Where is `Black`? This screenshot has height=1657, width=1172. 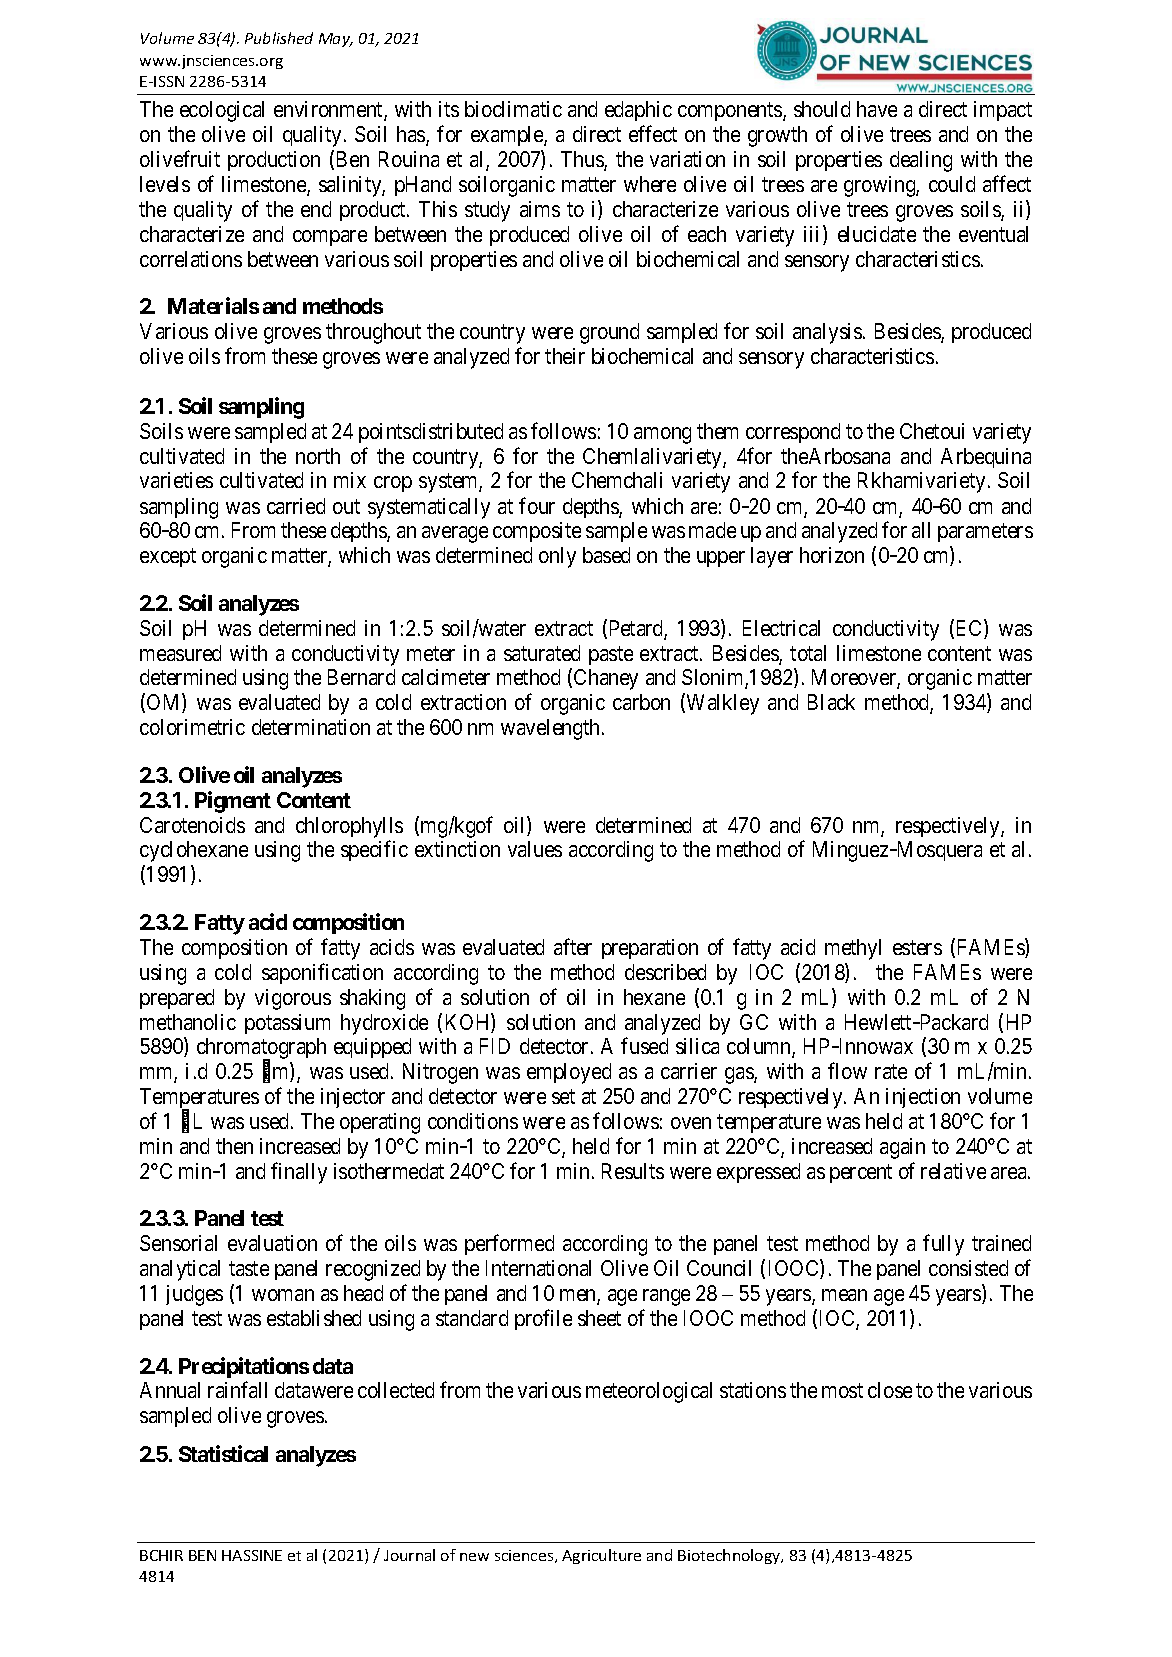
Black is located at coordinates (831, 702).
